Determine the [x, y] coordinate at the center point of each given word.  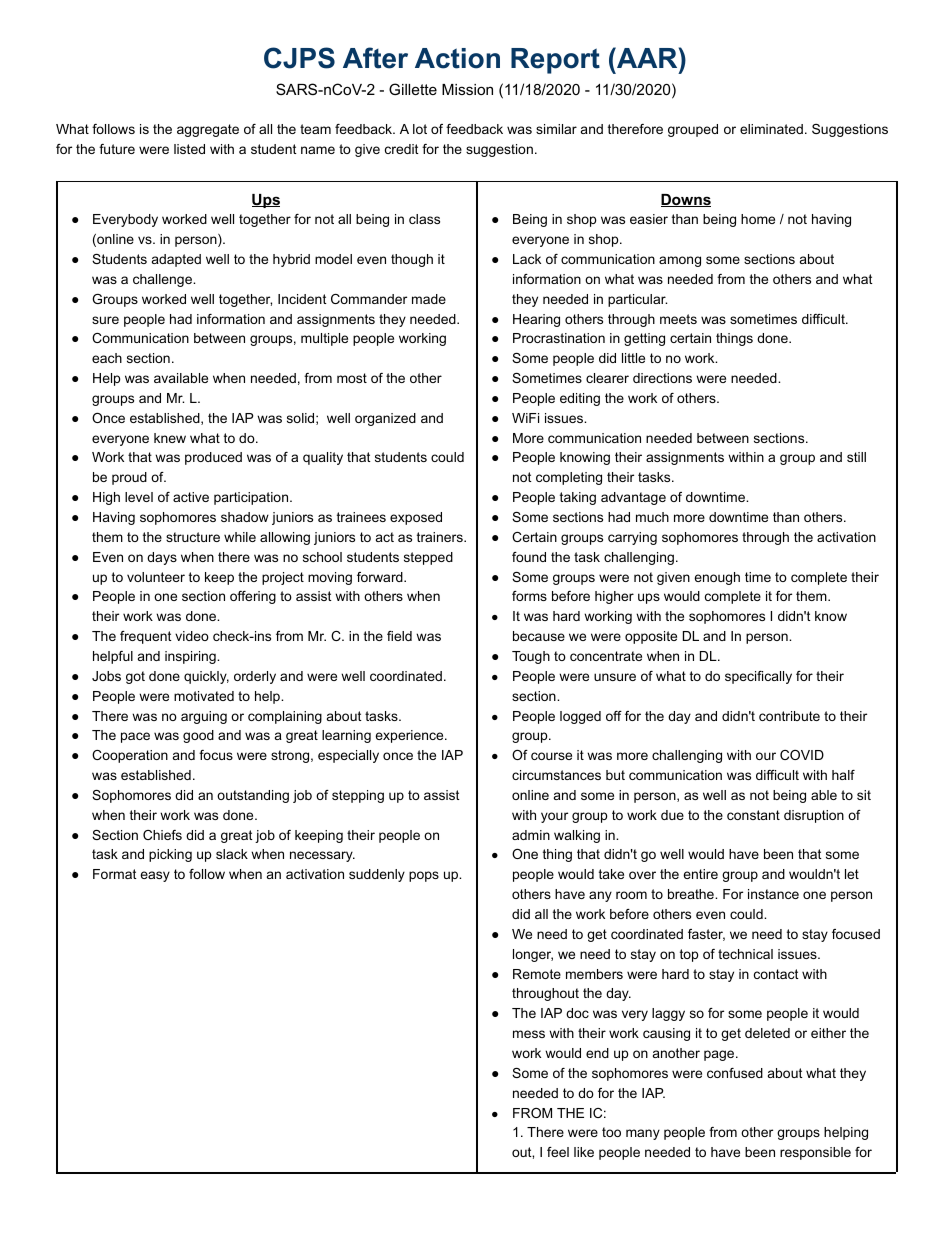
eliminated [771, 129]
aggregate [208, 130]
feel [558, 1152]
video [192, 636]
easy [155, 876]
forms [529, 596]
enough [717, 578]
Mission [467, 89]
